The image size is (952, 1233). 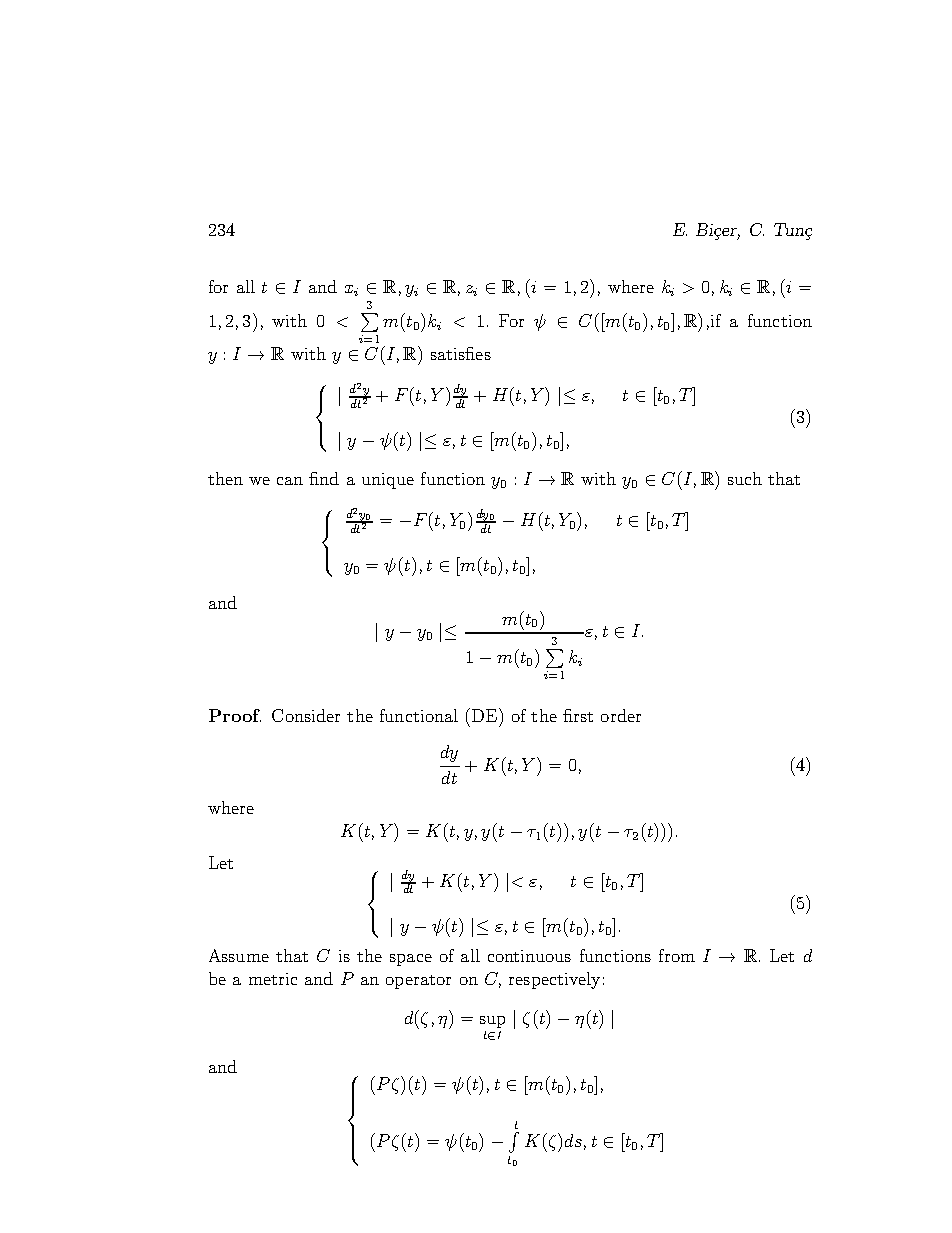 What do you see at coordinates (388, 481) in the screenshot?
I see `unique` at bounding box center [388, 481].
